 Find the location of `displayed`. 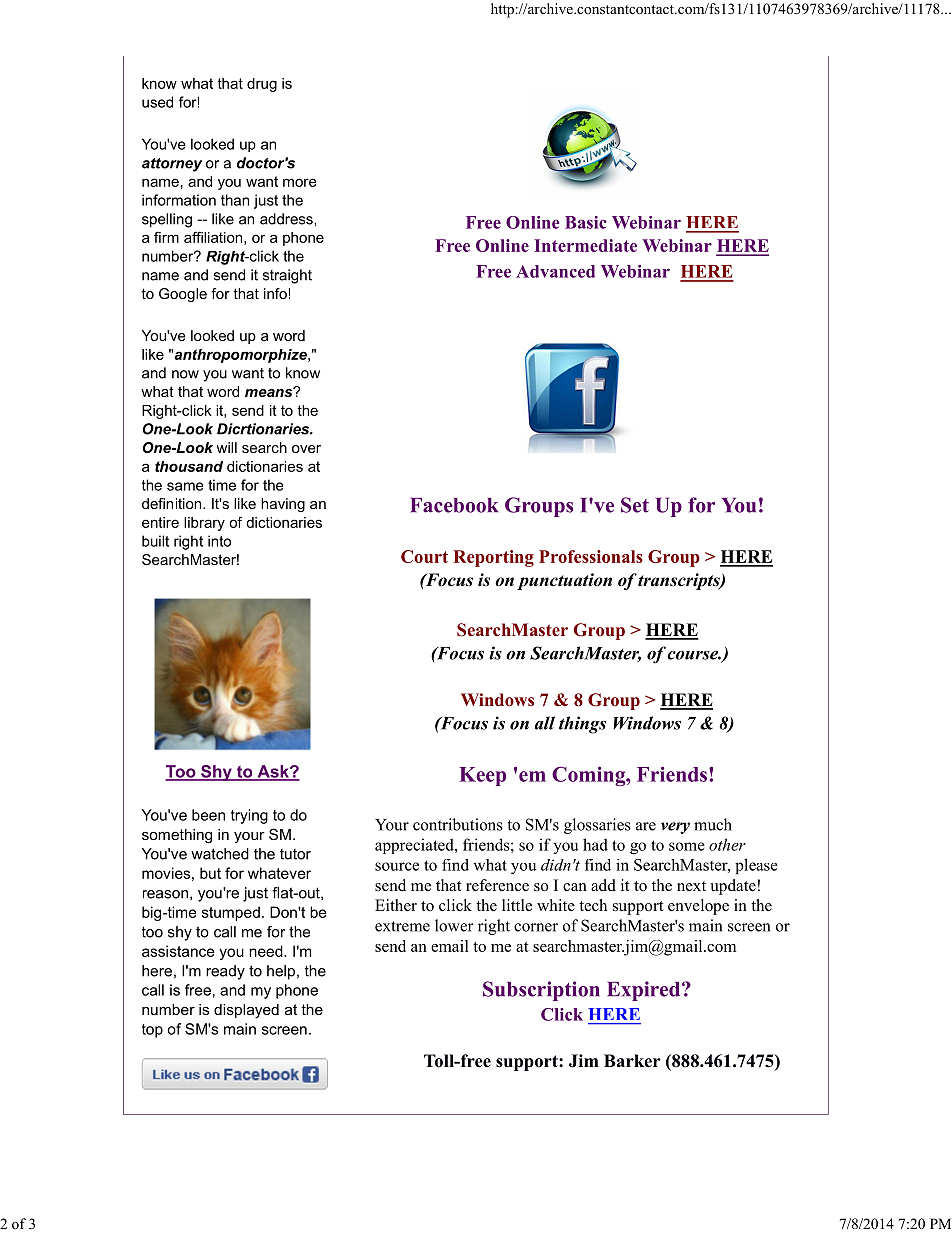

displayed is located at coordinates (246, 1011).
